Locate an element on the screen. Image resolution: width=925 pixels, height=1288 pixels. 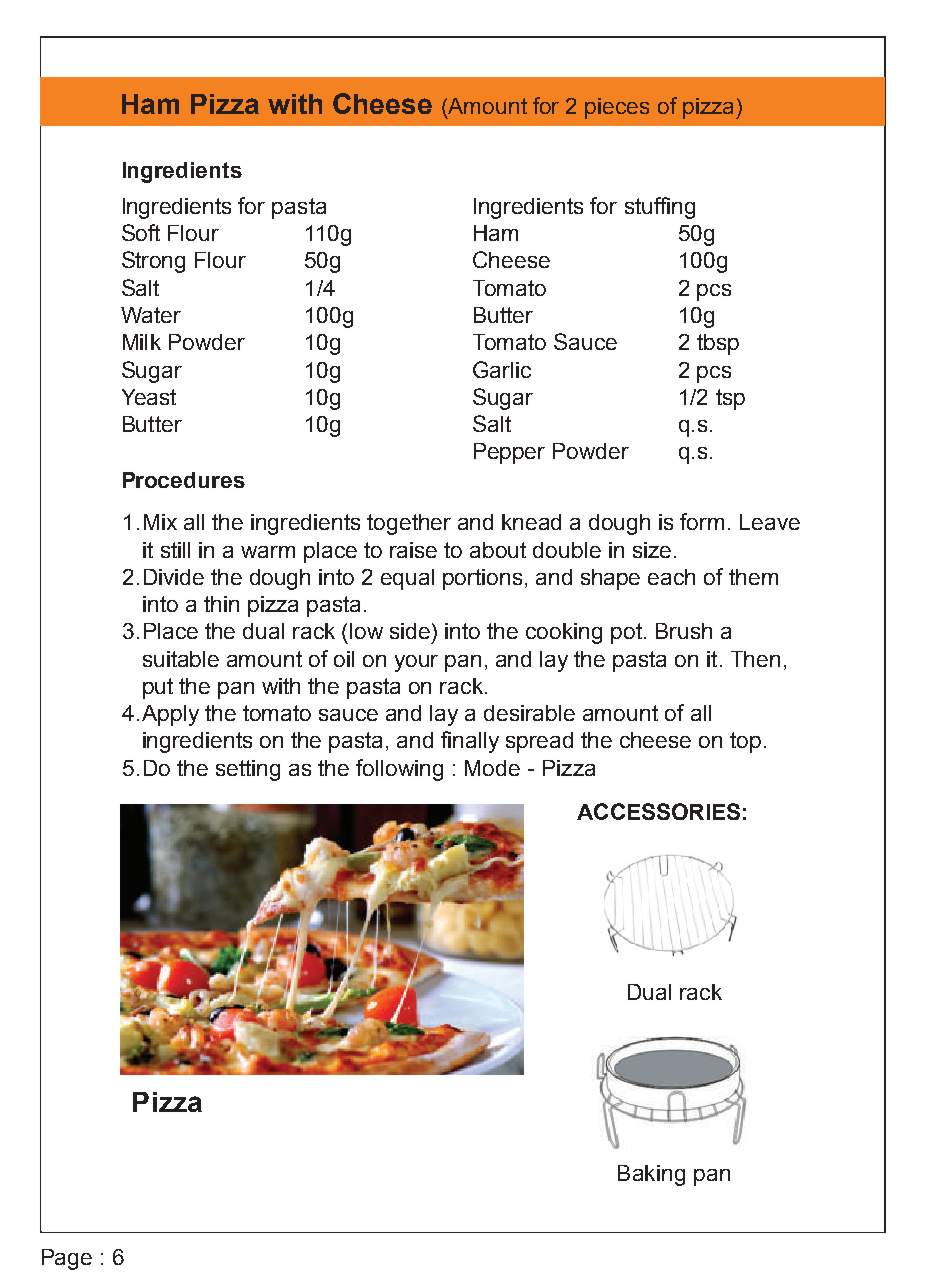
Brush is located at coordinates (684, 631).
